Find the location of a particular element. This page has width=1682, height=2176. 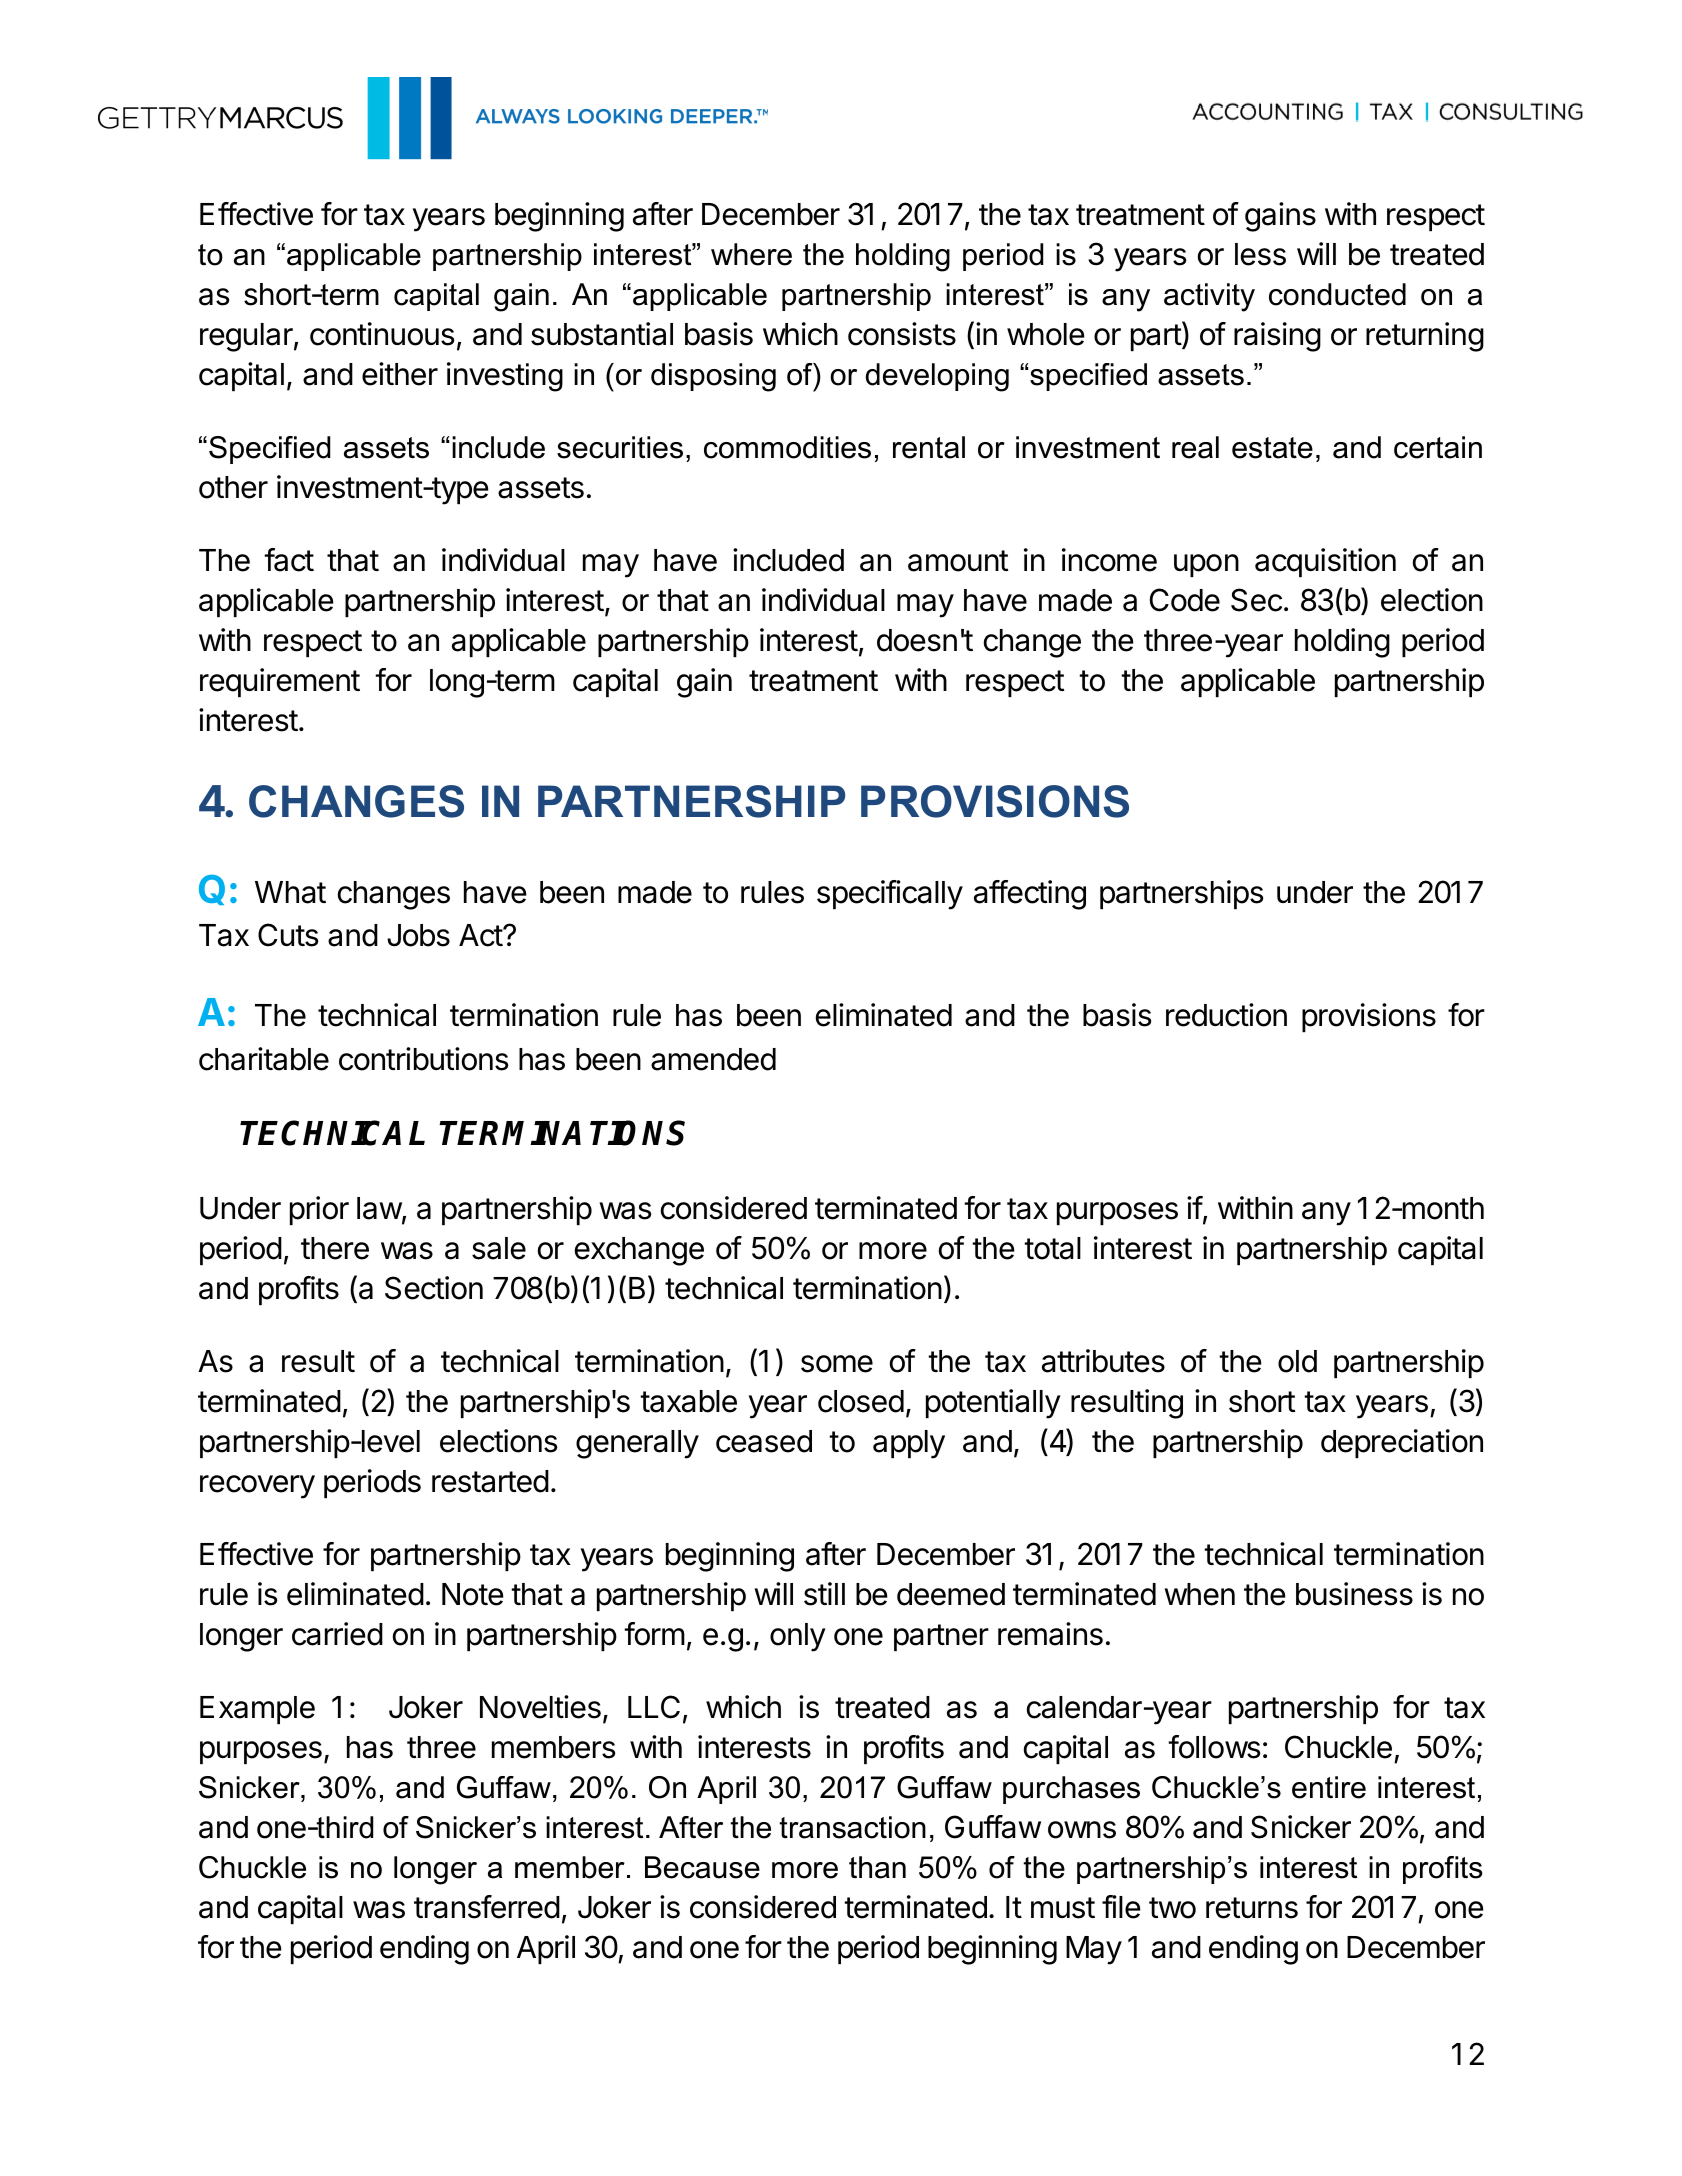

affecting is located at coordinates (1030, 895).
